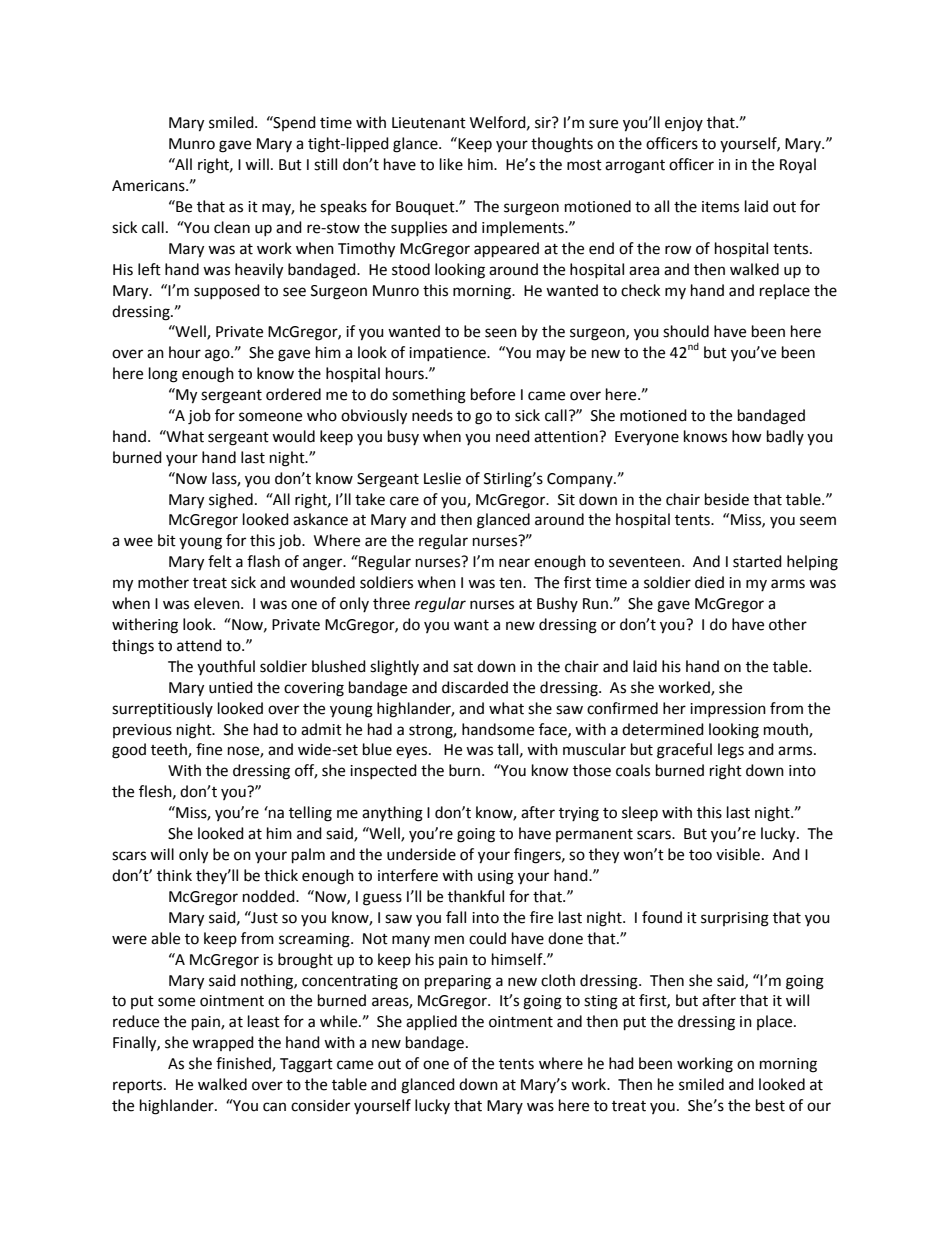 The height and width of the screenshot is (1233, 952). What do you see at coordinates (149, 186) in the screenshot?
I see `Americans` at bounding box center [149, 186].
